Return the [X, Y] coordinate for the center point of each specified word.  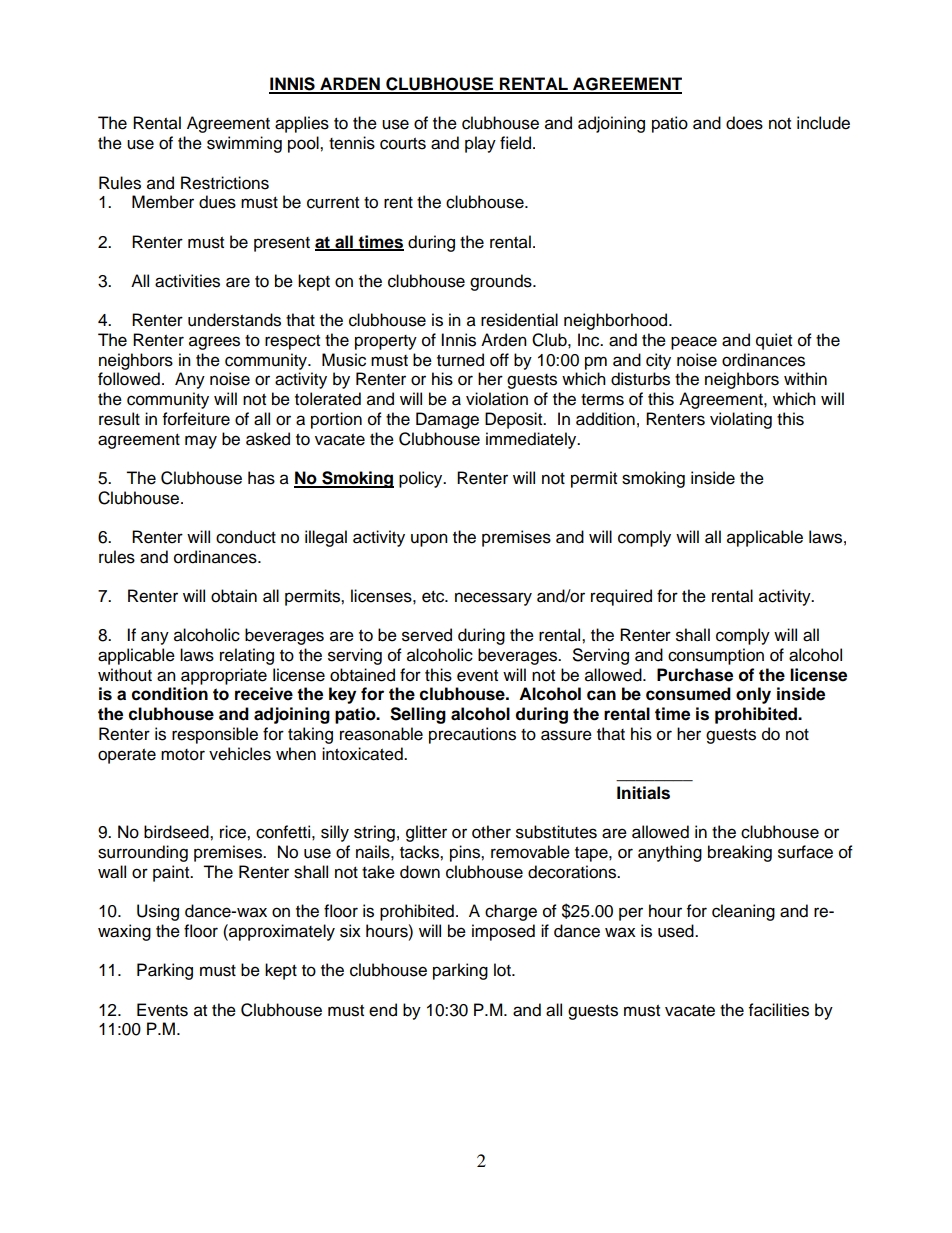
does [744, 123]
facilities [779, 1010]
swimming [244, 144]
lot [503, 970]
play [480, 144]
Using [158, 912]
